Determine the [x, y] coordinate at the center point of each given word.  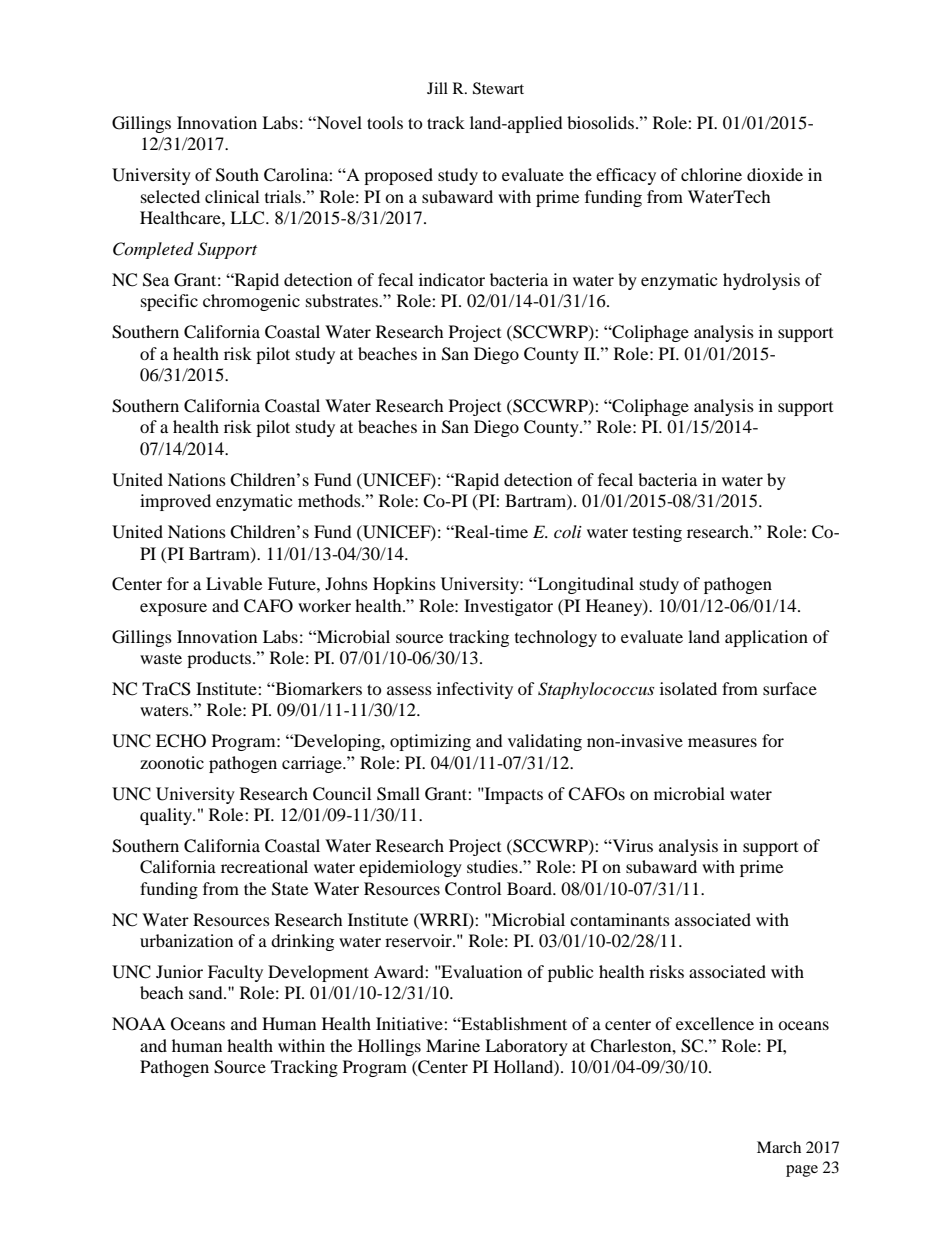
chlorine [711, 174]
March [779, 1147]
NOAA [139, 1024]
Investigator [508, 607]
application [766, 638]
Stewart [498, 88]
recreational [264, 866]
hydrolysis [761, 281]
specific [169, 302]
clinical [232, 196]
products [220, 659]
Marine [453, 1045]
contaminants [620, 919]
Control [473, 889]
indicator [452, 279]
